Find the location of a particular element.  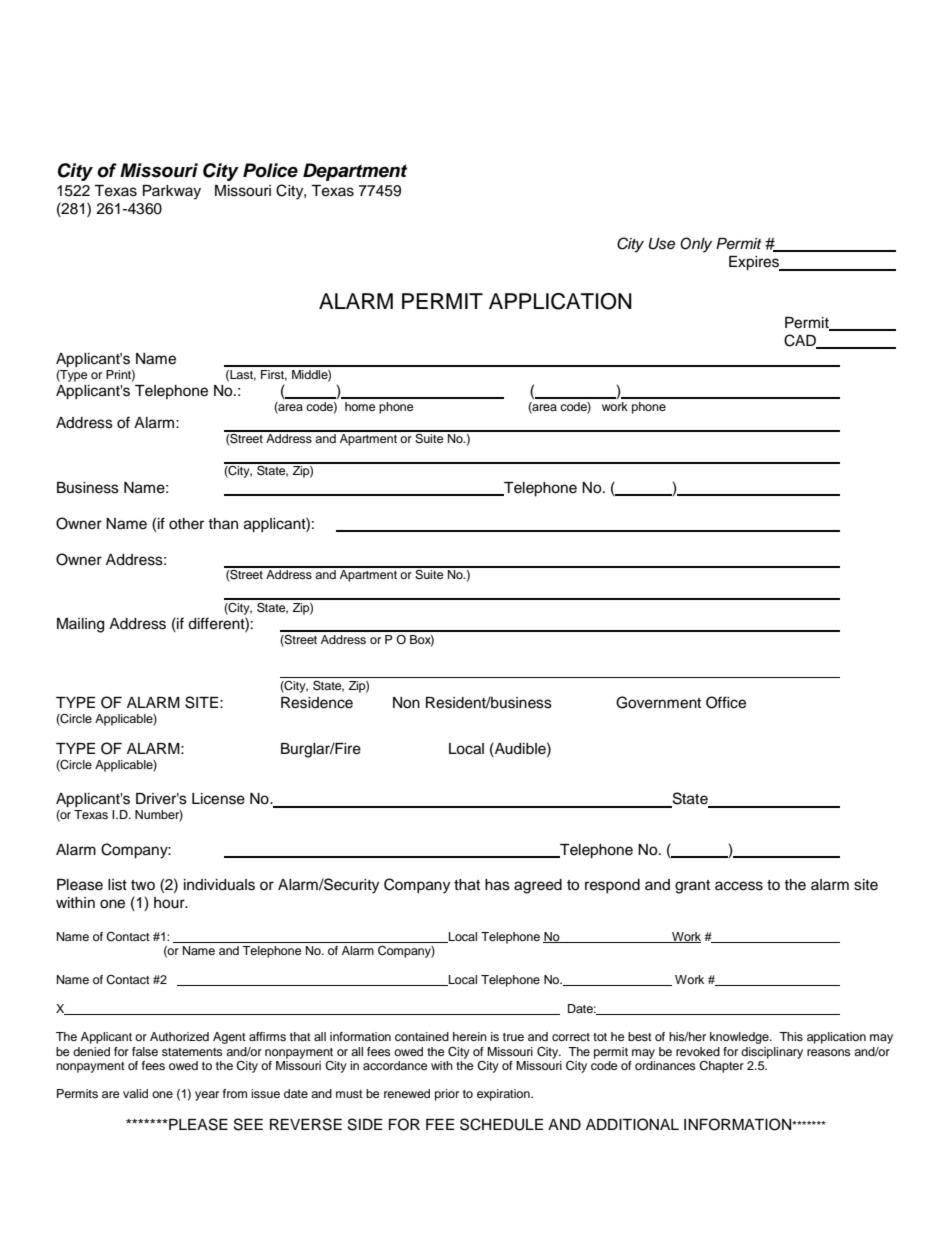

home is located at coordinates (360, 406).
